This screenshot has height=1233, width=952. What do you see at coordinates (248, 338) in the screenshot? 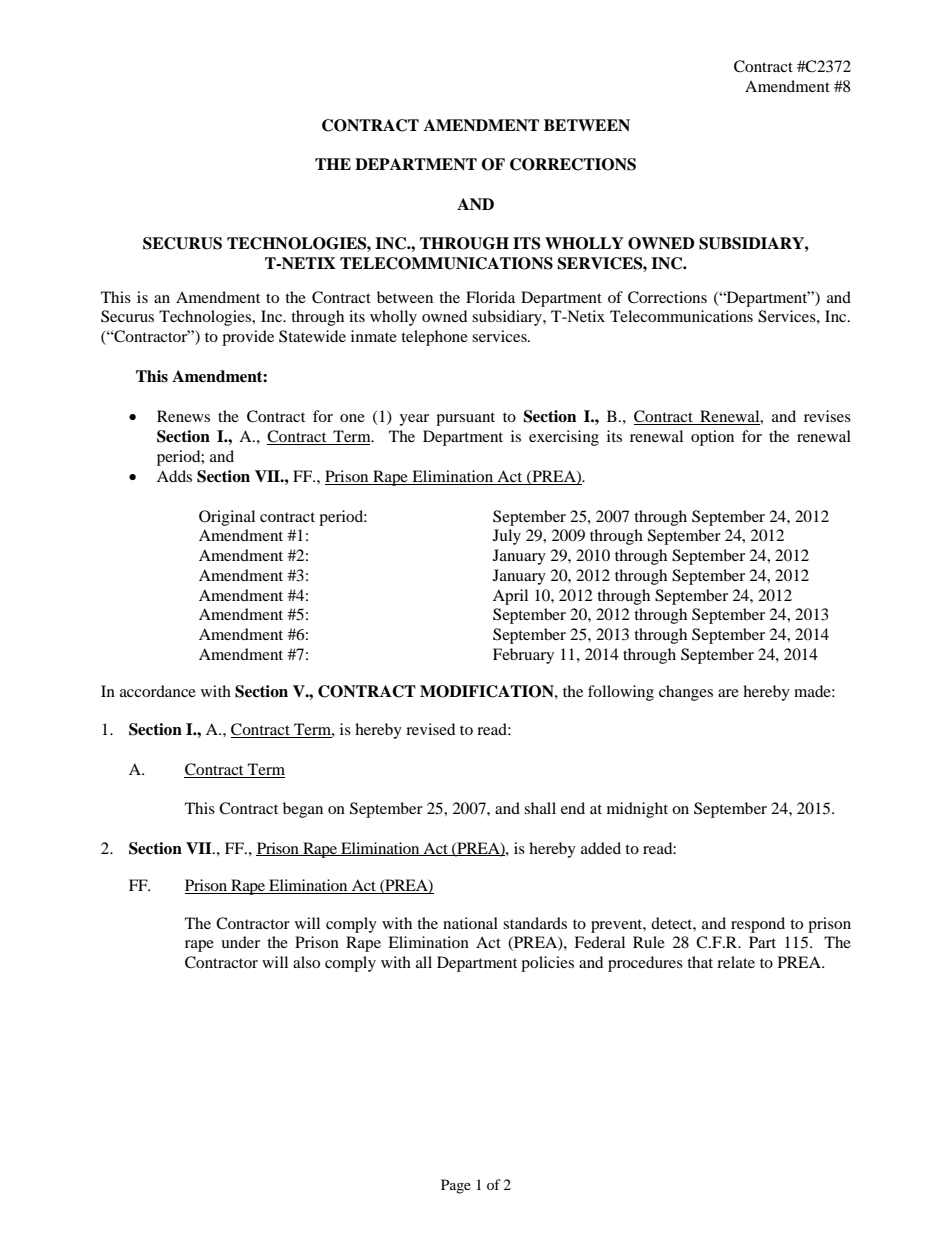
I see `provide` at bounding box center [248, 338].
